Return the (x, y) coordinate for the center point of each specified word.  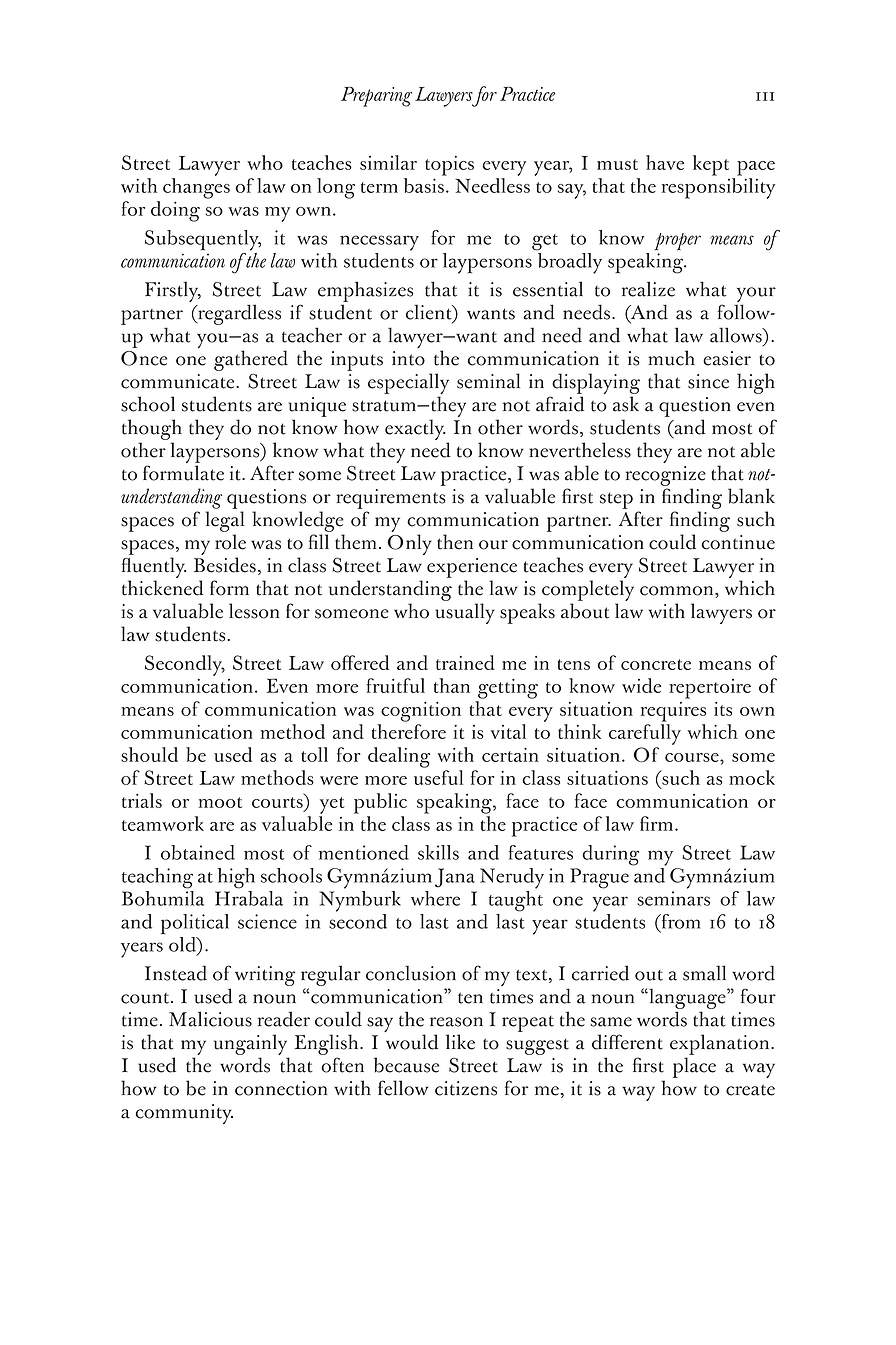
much (671, 358)
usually (465, 613)
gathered (251, 360)
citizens (466, 1088)
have (665, 162)
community (184, 1114)
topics (449, 166)
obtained (198, 852)
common (678, 591)
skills (438, 852)
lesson (254, 611)
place (694, 1067)
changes (196, 188)
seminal (488, 381)
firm (658, 823)
